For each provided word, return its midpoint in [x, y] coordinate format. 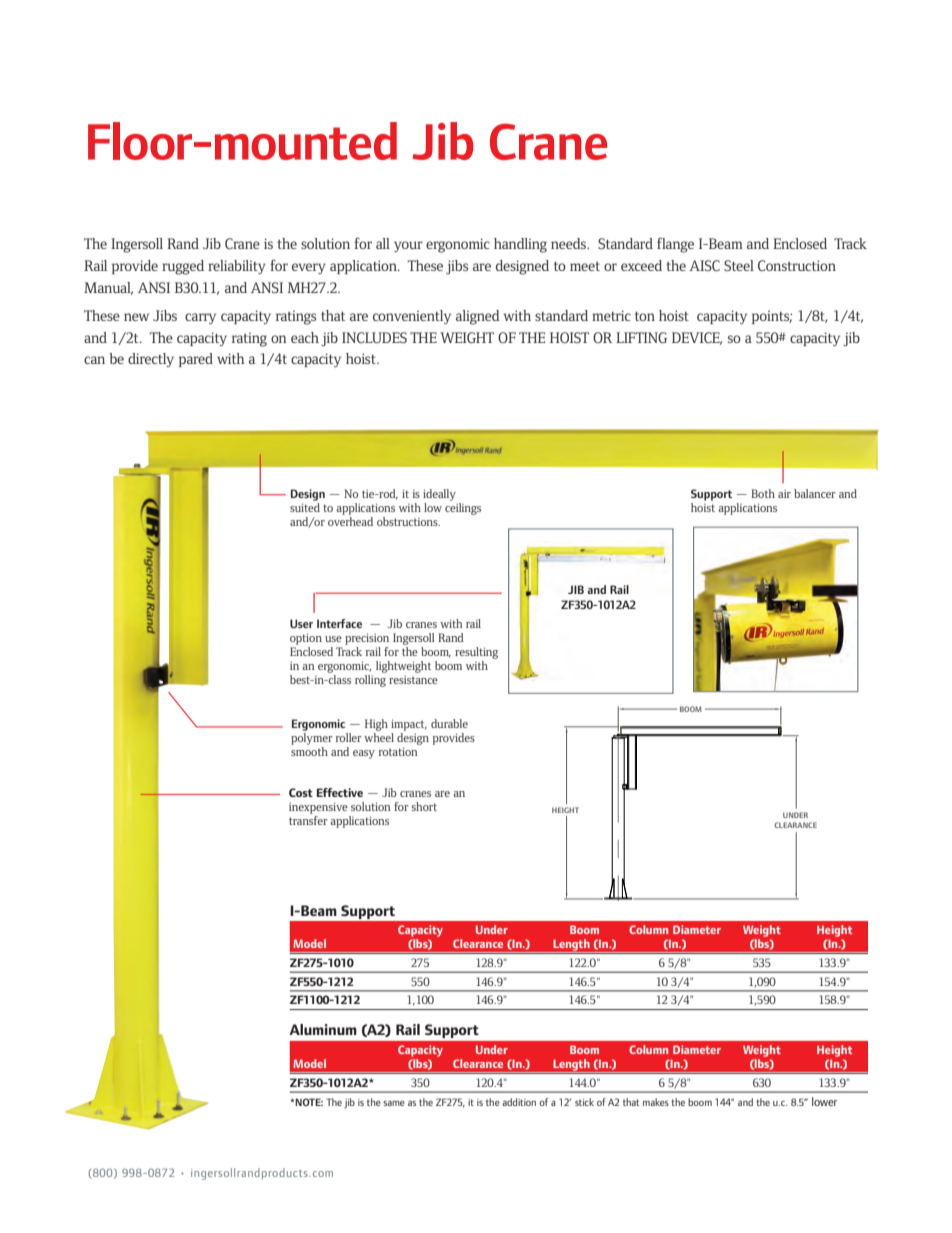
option [306, 639]
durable [449, 723]
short [424, 806]
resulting [476, 653]
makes [656, 1102]
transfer [308, 819]
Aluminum [323, 1029]
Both [763, 493]
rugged [183, 267]
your [408, 247]
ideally [439, 495]
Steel [739, 265]
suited [305, 507]
